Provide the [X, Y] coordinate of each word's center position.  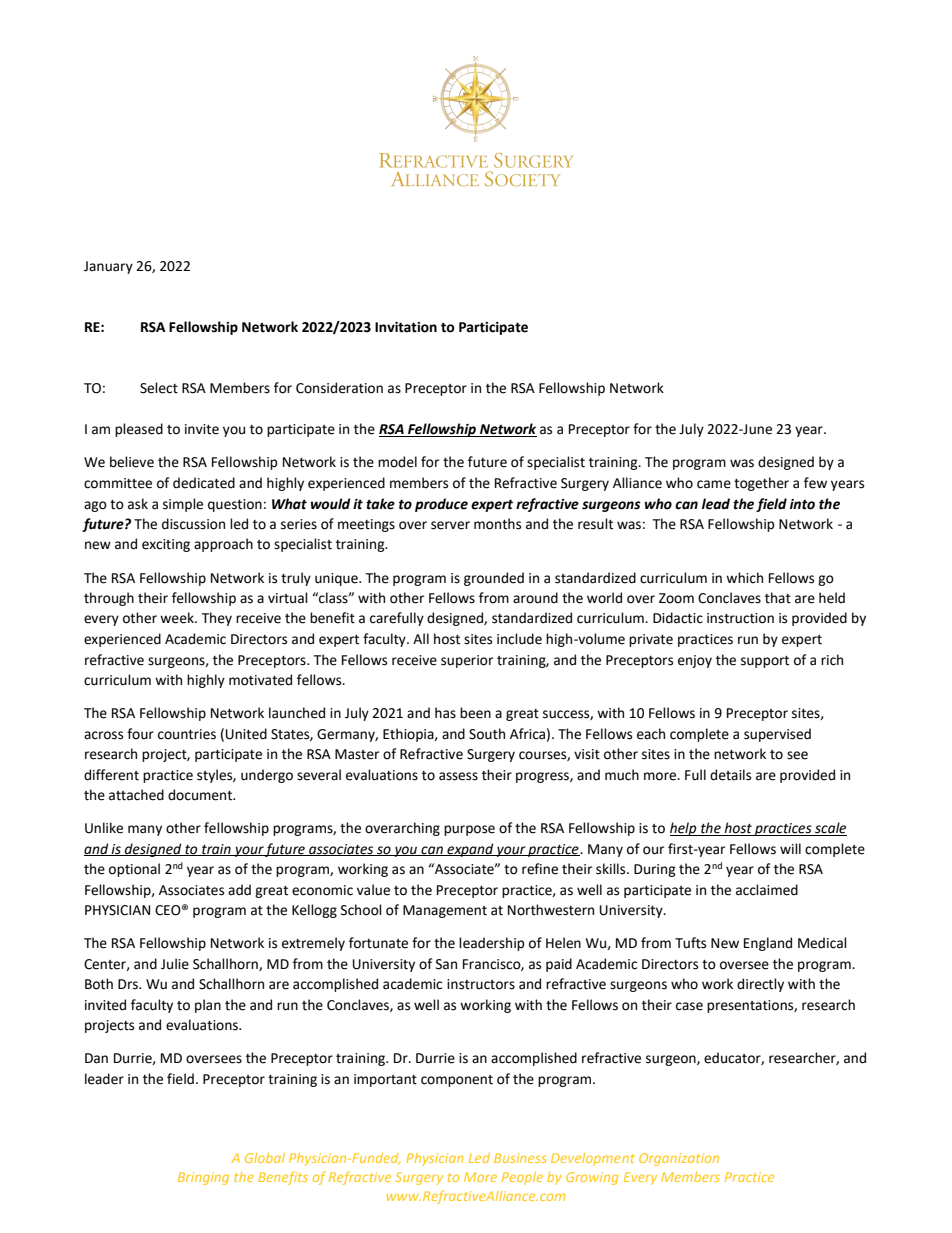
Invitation [406, 327]
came [714, 484]
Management [445, 911]
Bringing [203, 1178]
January [108, 267]
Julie [175, 964]
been [475, 713]
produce [441, 505]
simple [183, 505]
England [768, 944]
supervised [777, 735]
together [761, 484]
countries [187, 734]
